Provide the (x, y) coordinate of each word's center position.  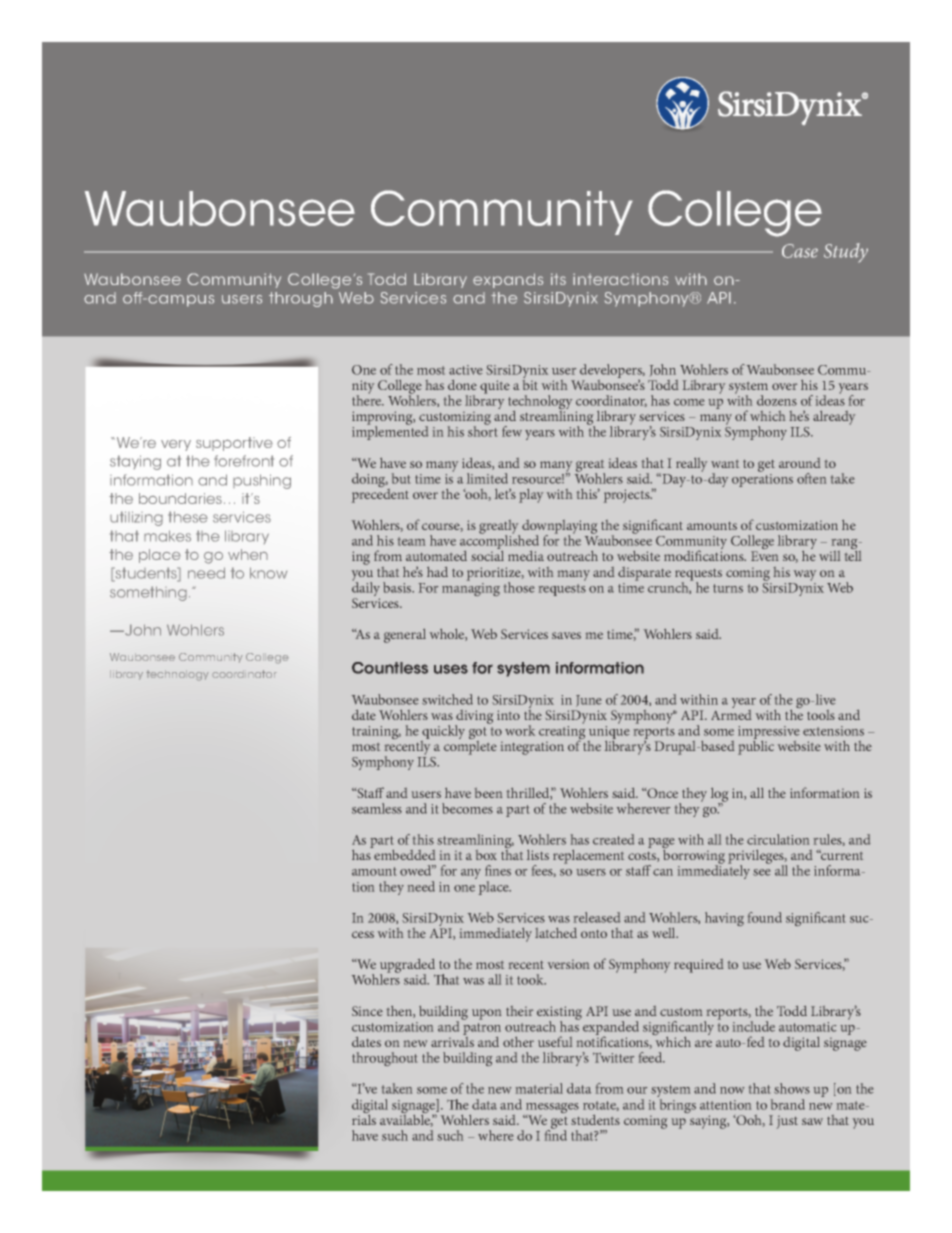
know (268, 573)
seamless (377, 808)
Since (367, 1011)
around (799, 463)
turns (728, 588)
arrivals (452, 1040)
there (368, 399)
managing (471, 589)
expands (508, 280)
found (765, 917)
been (488, 793)
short (482, 430)
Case (800, 251)
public (756, 748)
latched (556, 933)
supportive (234, 444)
